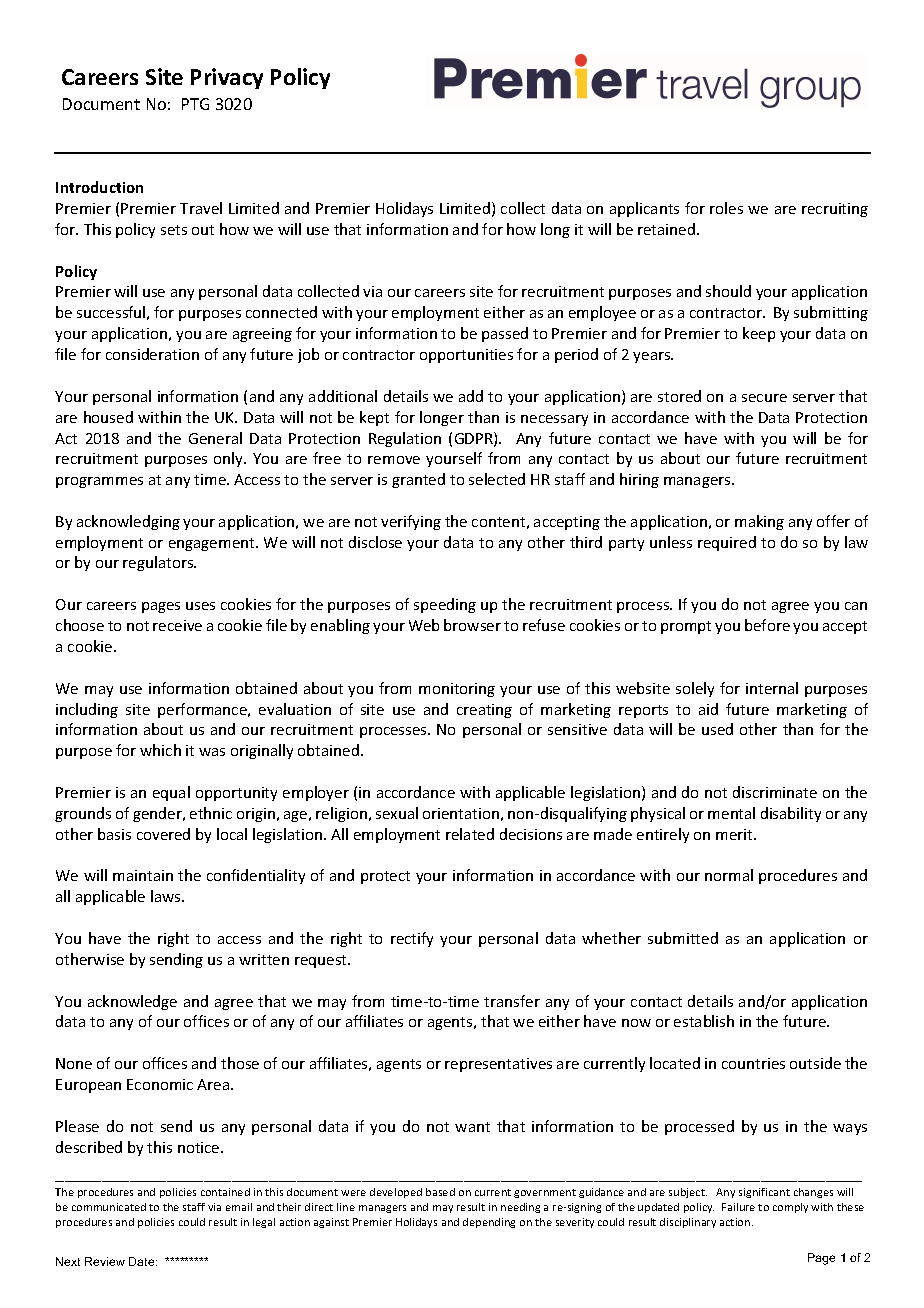  I want to click on internal, so click(772, 688).
